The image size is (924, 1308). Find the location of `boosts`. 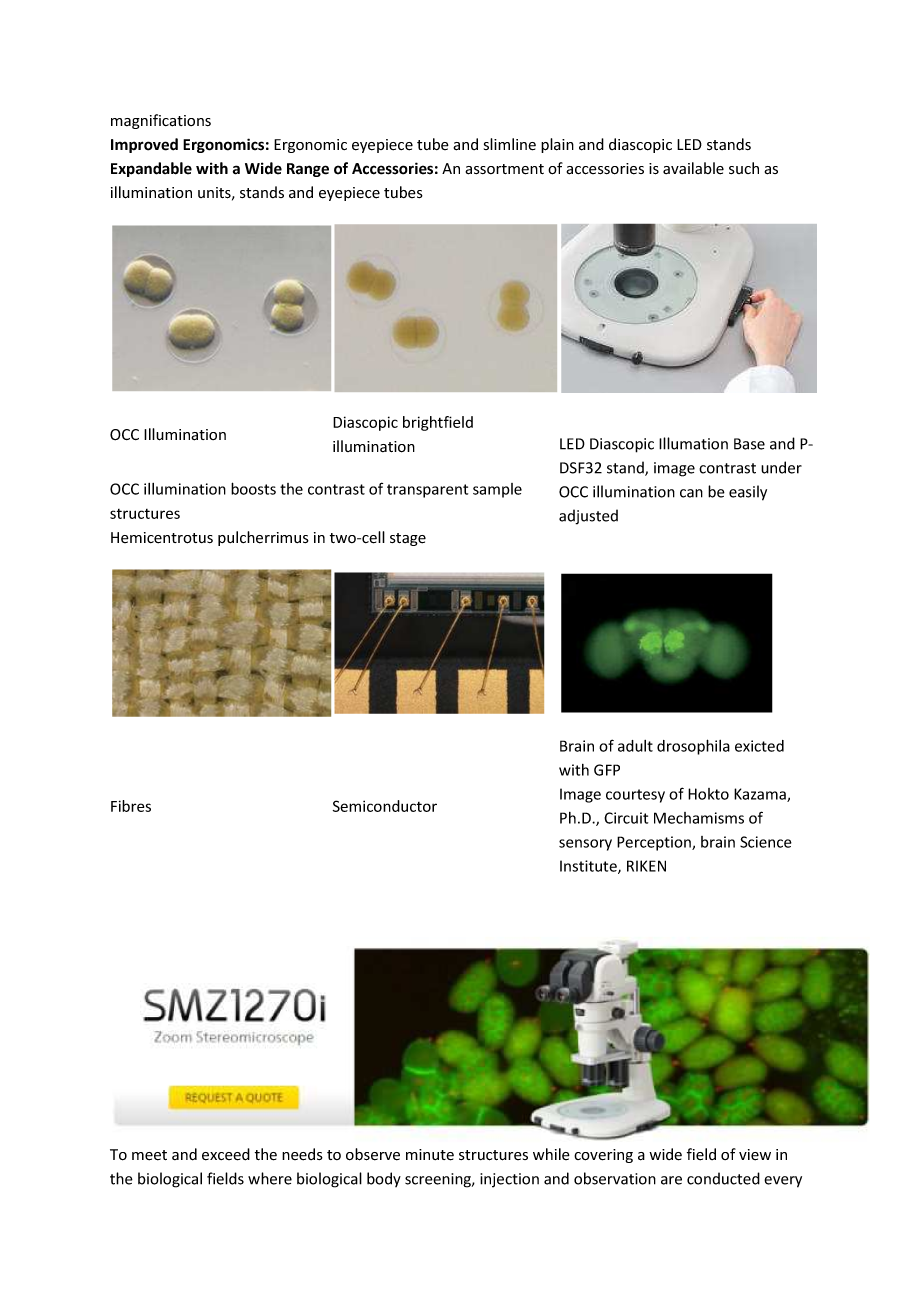

boosts is located at coordinates (253, 488).
